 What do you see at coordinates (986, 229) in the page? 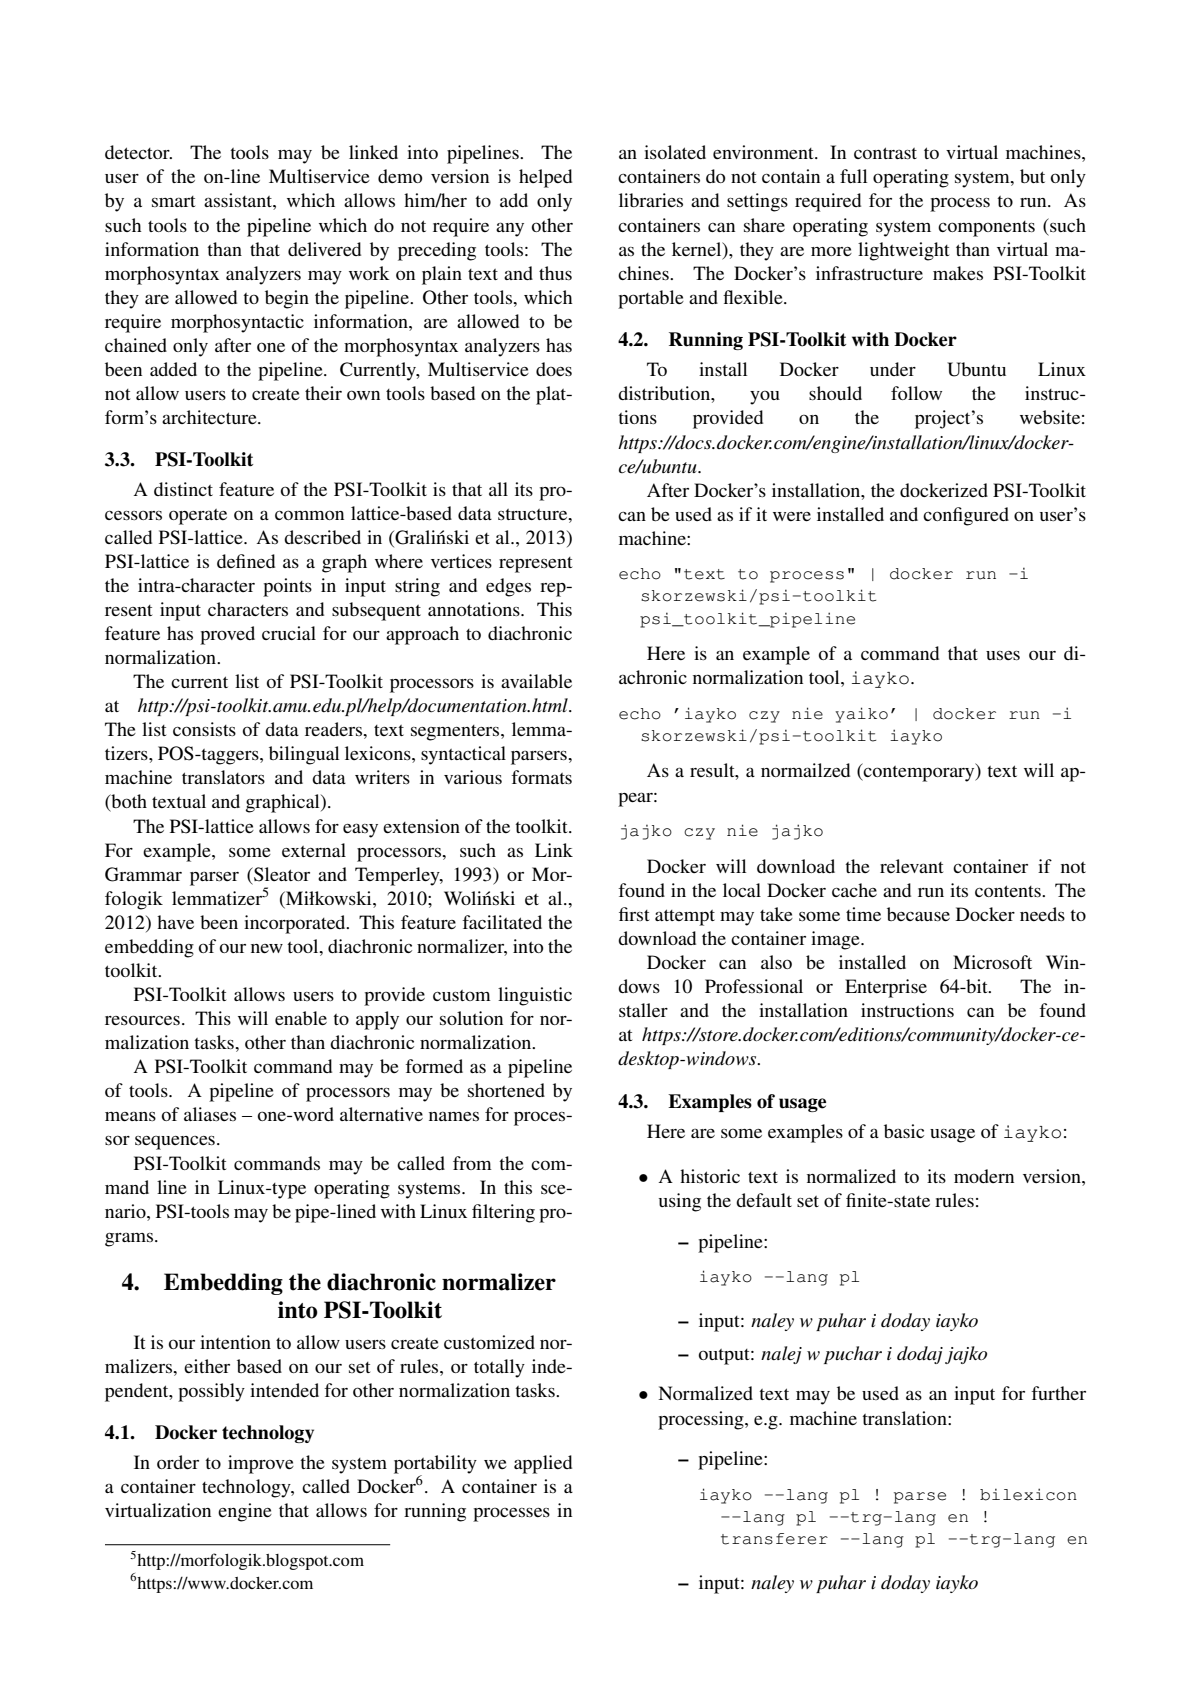
I see `components` at bounding box center [986, 229].
